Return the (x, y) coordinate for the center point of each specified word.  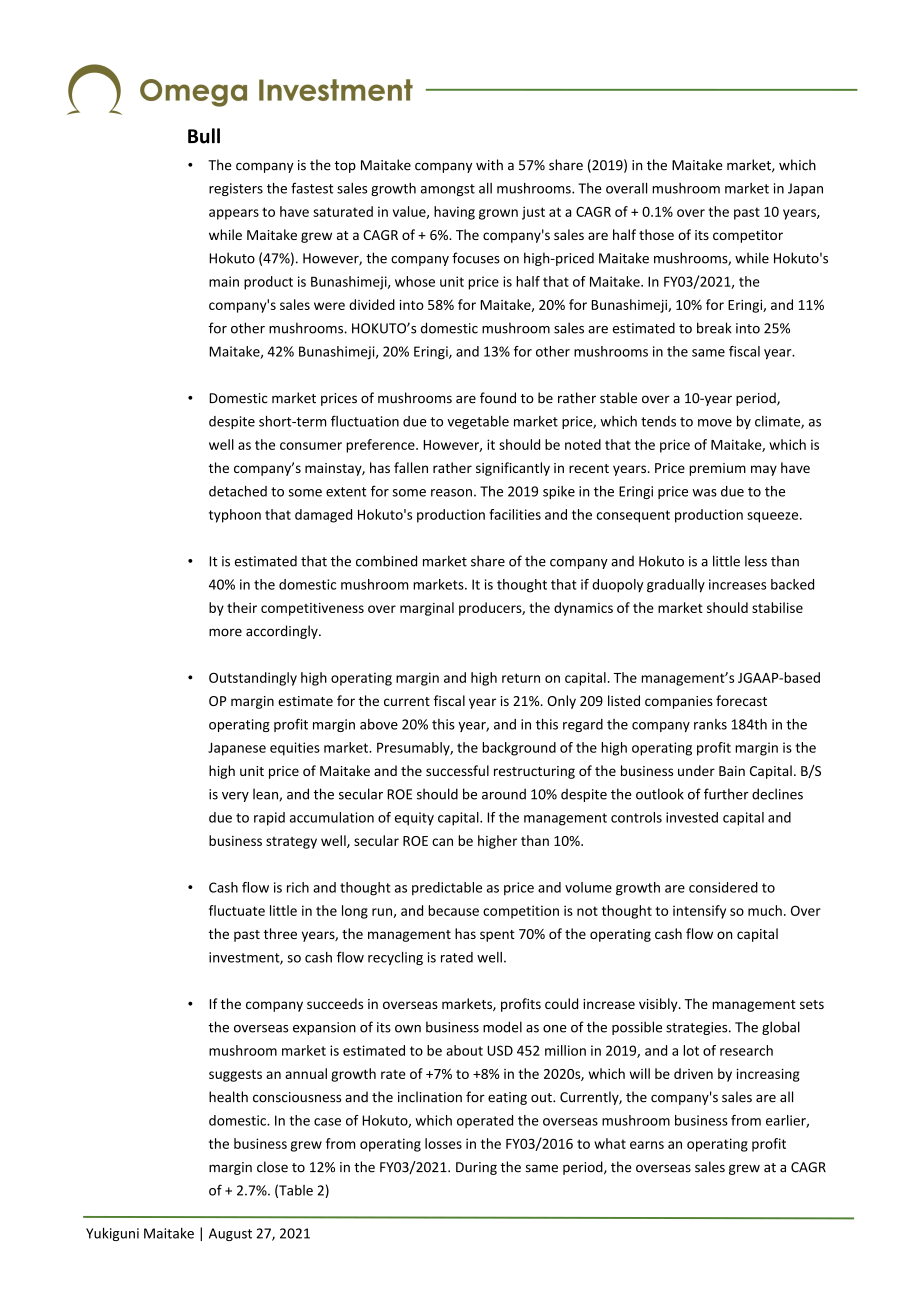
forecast (741, 700)
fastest (312, 188)
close (272, 1167)
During (476, 1168)
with (489, 165)
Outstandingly (253, 679)
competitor (748, 236)
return (521, 678)
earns (647, 1145)
